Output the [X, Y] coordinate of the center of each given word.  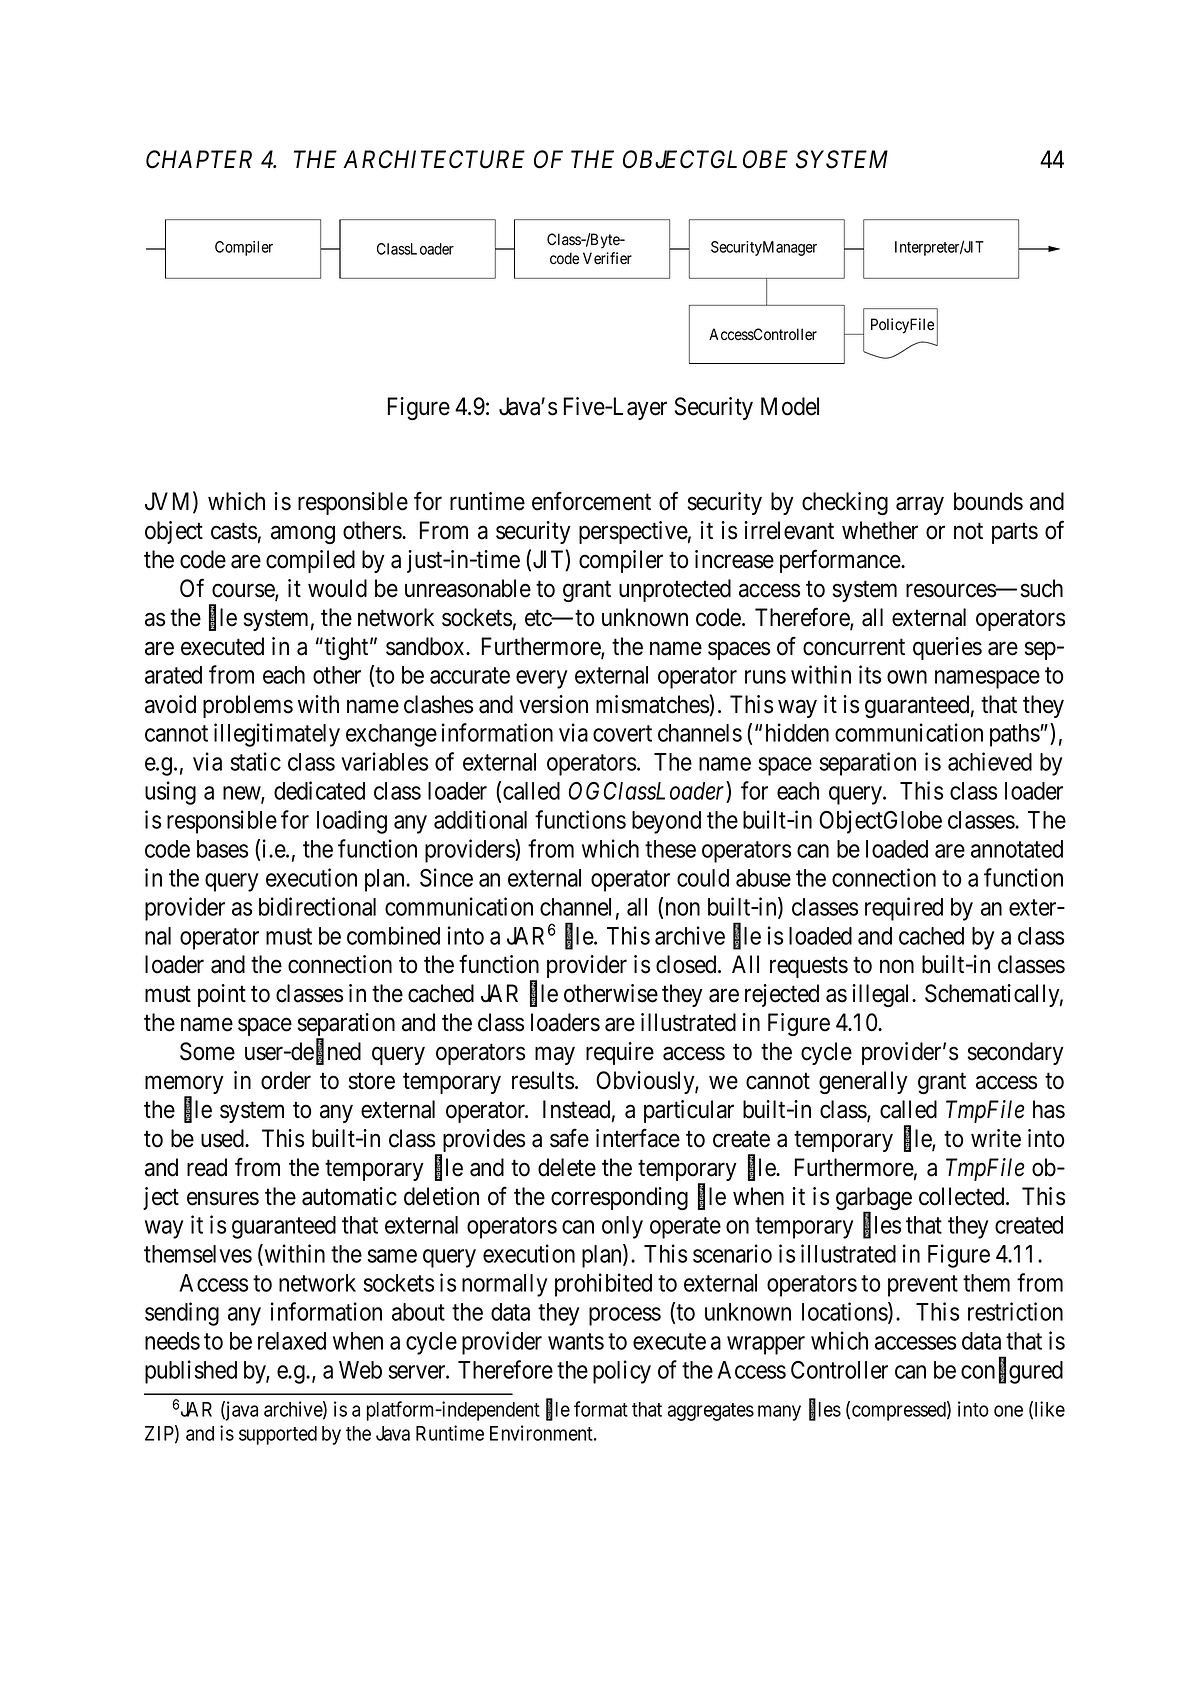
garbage [874, 1200]
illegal [883, 995]
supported [278, 1435]
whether [880, 530]
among [303, 535]
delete [567, 1167]
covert [622, 734]
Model [790, 406]
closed [687, 964]
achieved [990, 761]
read [207, 1167]
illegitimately [277, 735]
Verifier [607, 258]
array [920, 506]
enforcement [591, 501]
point [222, 995]
